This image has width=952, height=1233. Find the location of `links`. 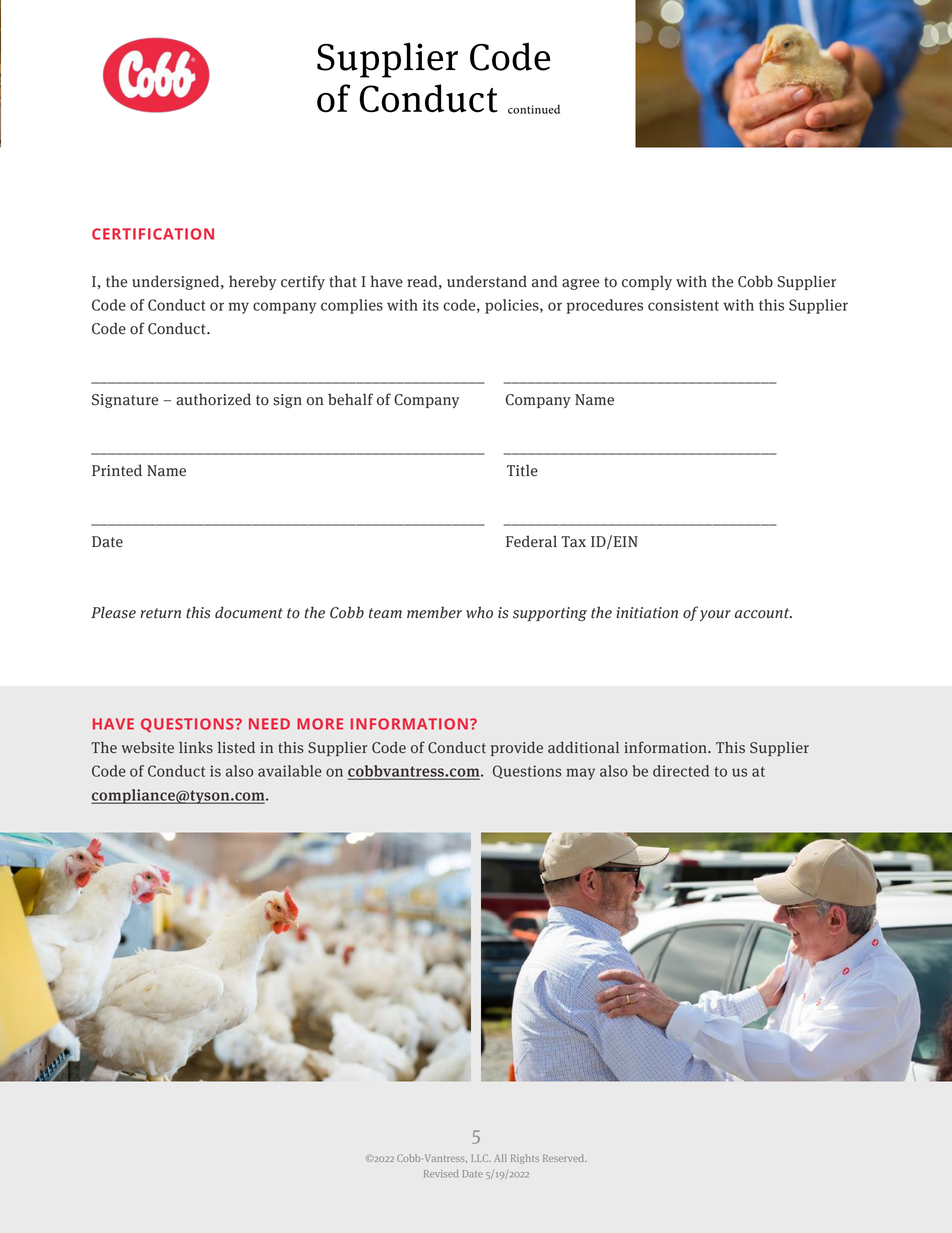

links is located at coordinates (196, 747).
